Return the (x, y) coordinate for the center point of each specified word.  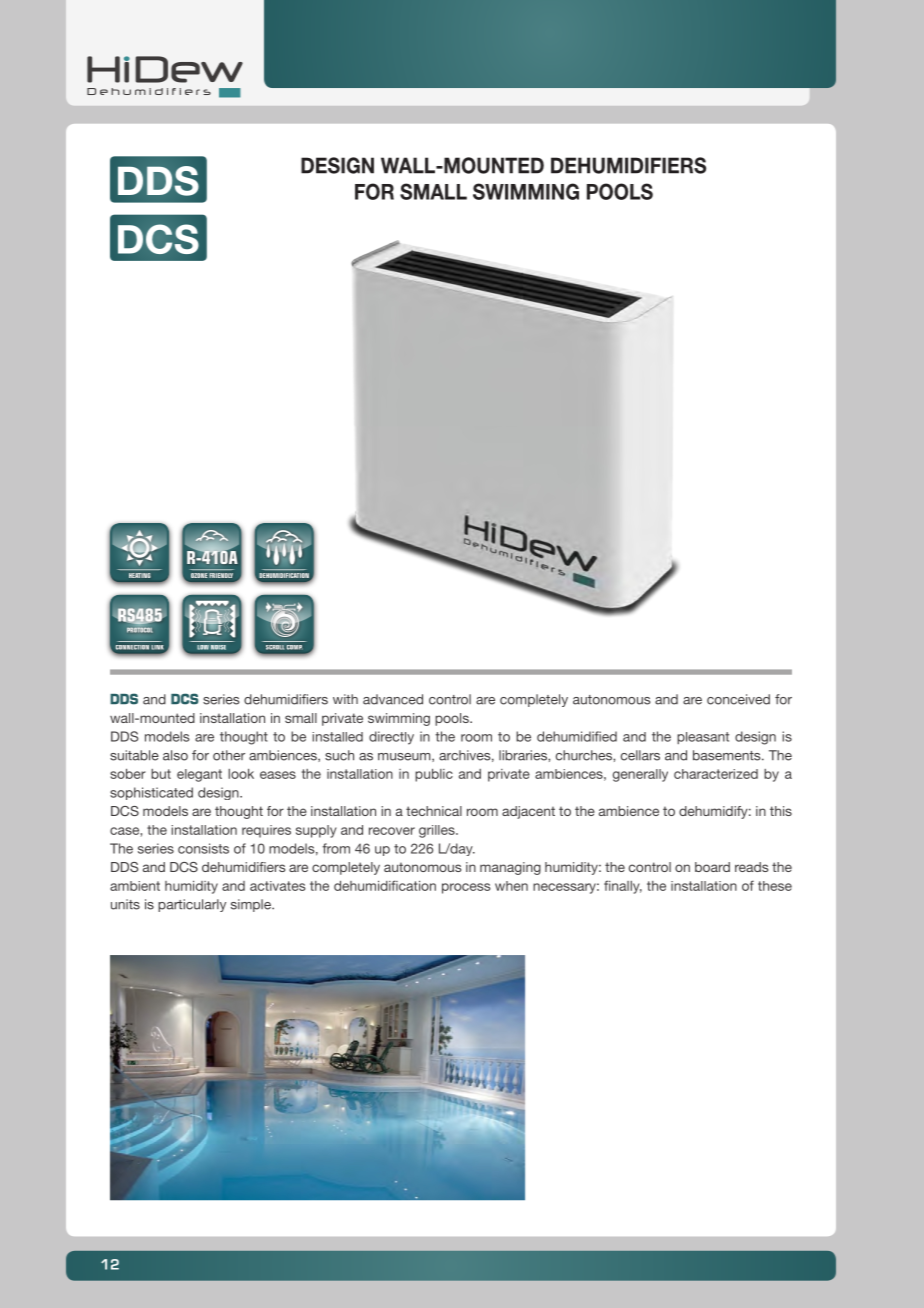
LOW (203, 647)
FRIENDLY (221, 575)
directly (391, 738)
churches (585, 755)
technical (434, 811)
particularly (192, 905)
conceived (738, 699)
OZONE (199, 575)
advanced (393, 699)
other (229, 755)
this (781, 811)
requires (266, 831)
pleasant (703, 738)
